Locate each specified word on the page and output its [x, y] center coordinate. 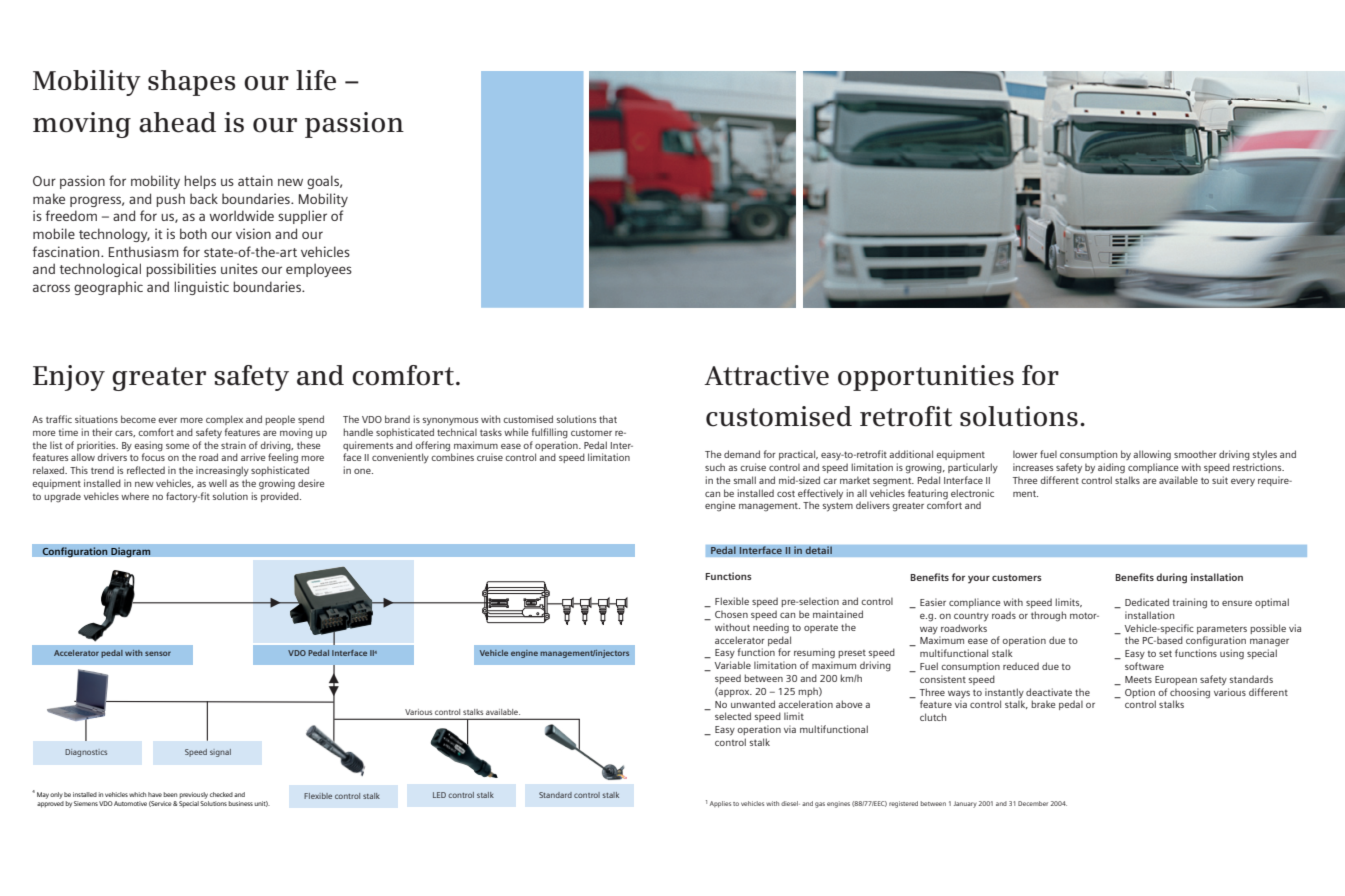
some [177, 446]
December [1033, 803]
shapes [191, 83]
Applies [720, 804]
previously [193, 795]
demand [742, 454]
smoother [1195, 454]
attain [255, 180]
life [316, 80]
